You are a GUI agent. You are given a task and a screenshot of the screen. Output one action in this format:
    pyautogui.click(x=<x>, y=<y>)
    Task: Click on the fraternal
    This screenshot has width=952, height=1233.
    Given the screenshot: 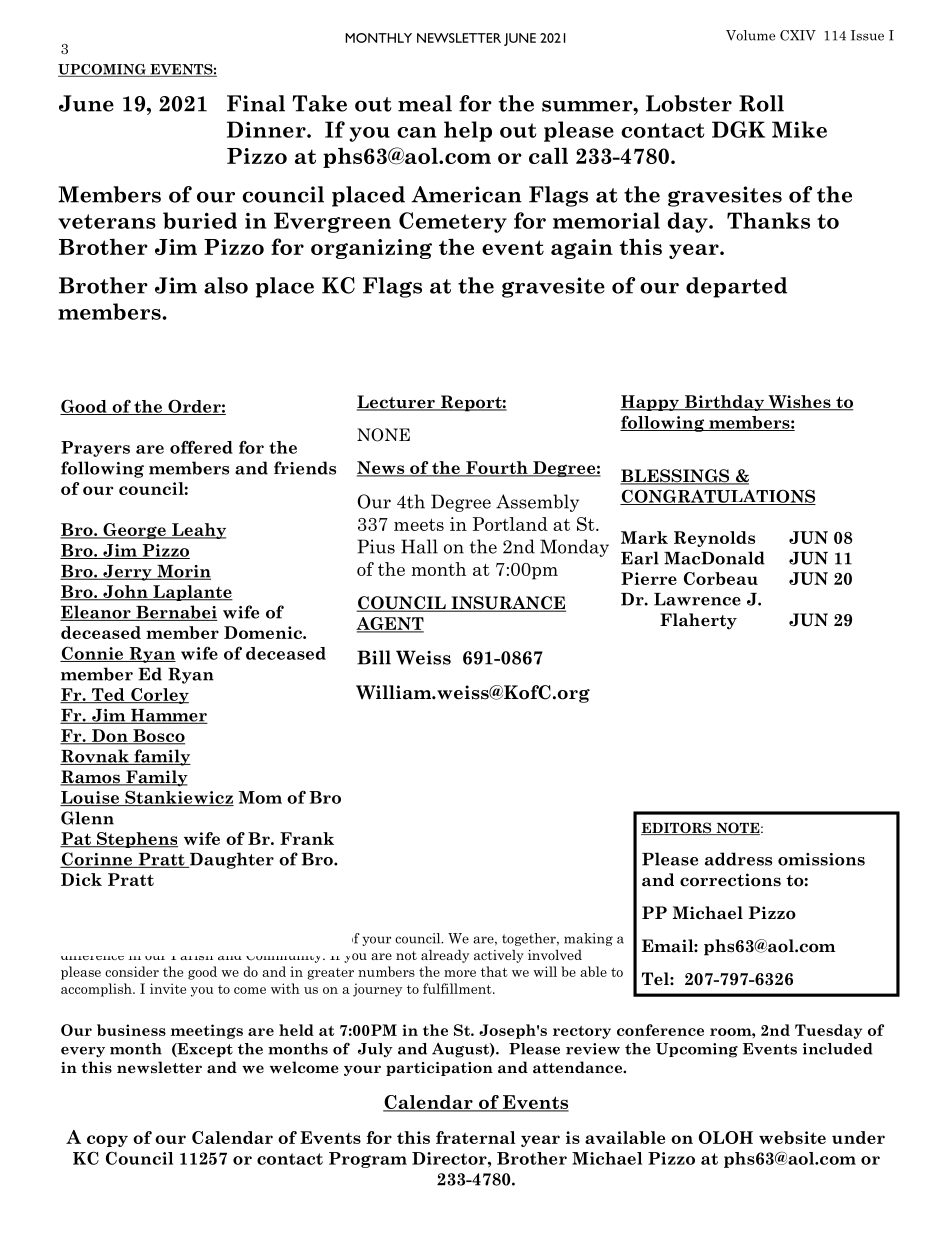 What is the action you would take?
    pyautogui.click(x=476, y=1137)
